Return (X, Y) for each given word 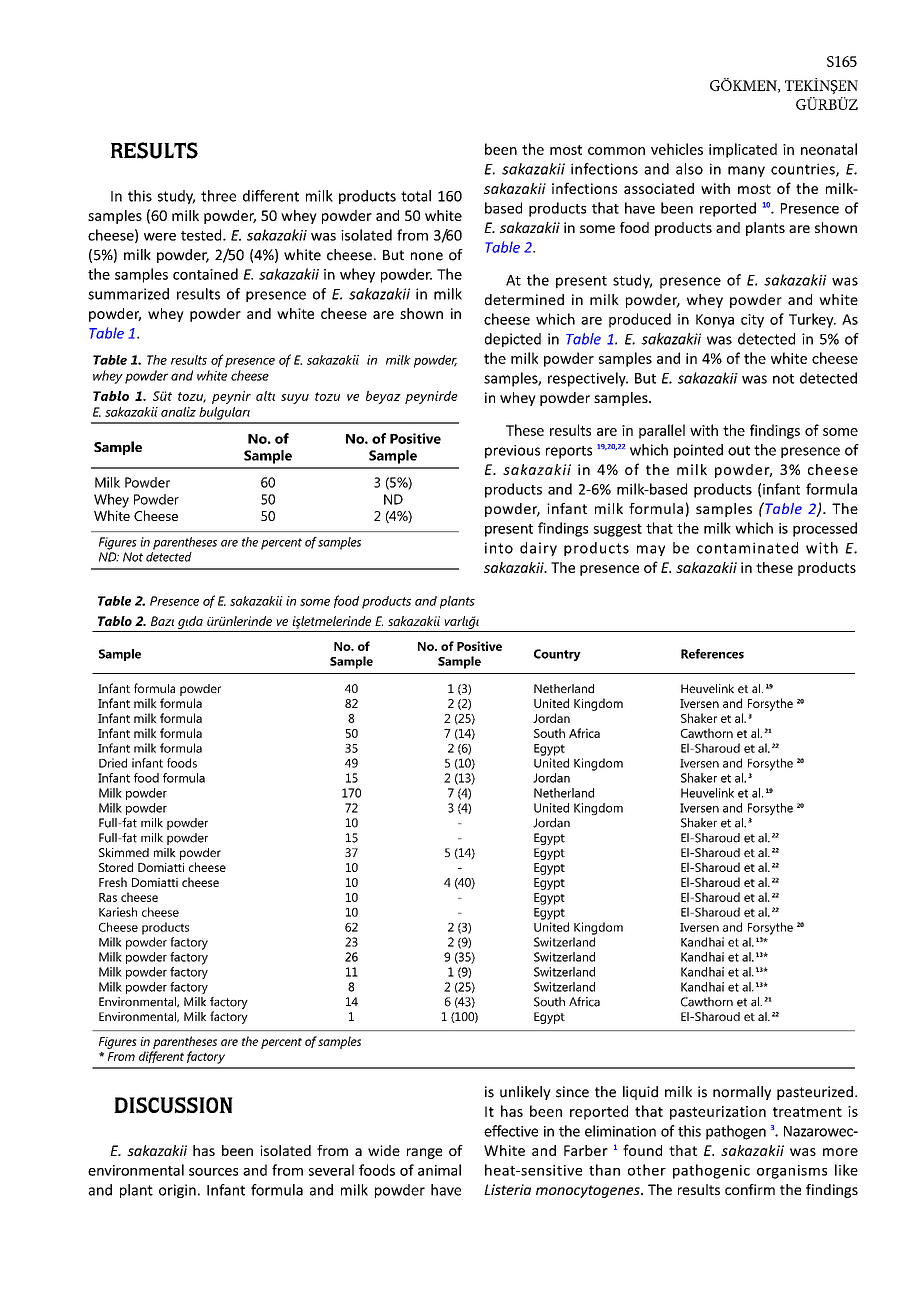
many (746, 171)
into (499, 548)
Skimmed (124, 852)
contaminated (747, 548)
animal (439, 1170)
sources (213, 1172)
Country (557, 655)
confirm (750, 1189)
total (416, 196)
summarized (128, 294)
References (712, 654)
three (218, 196)
